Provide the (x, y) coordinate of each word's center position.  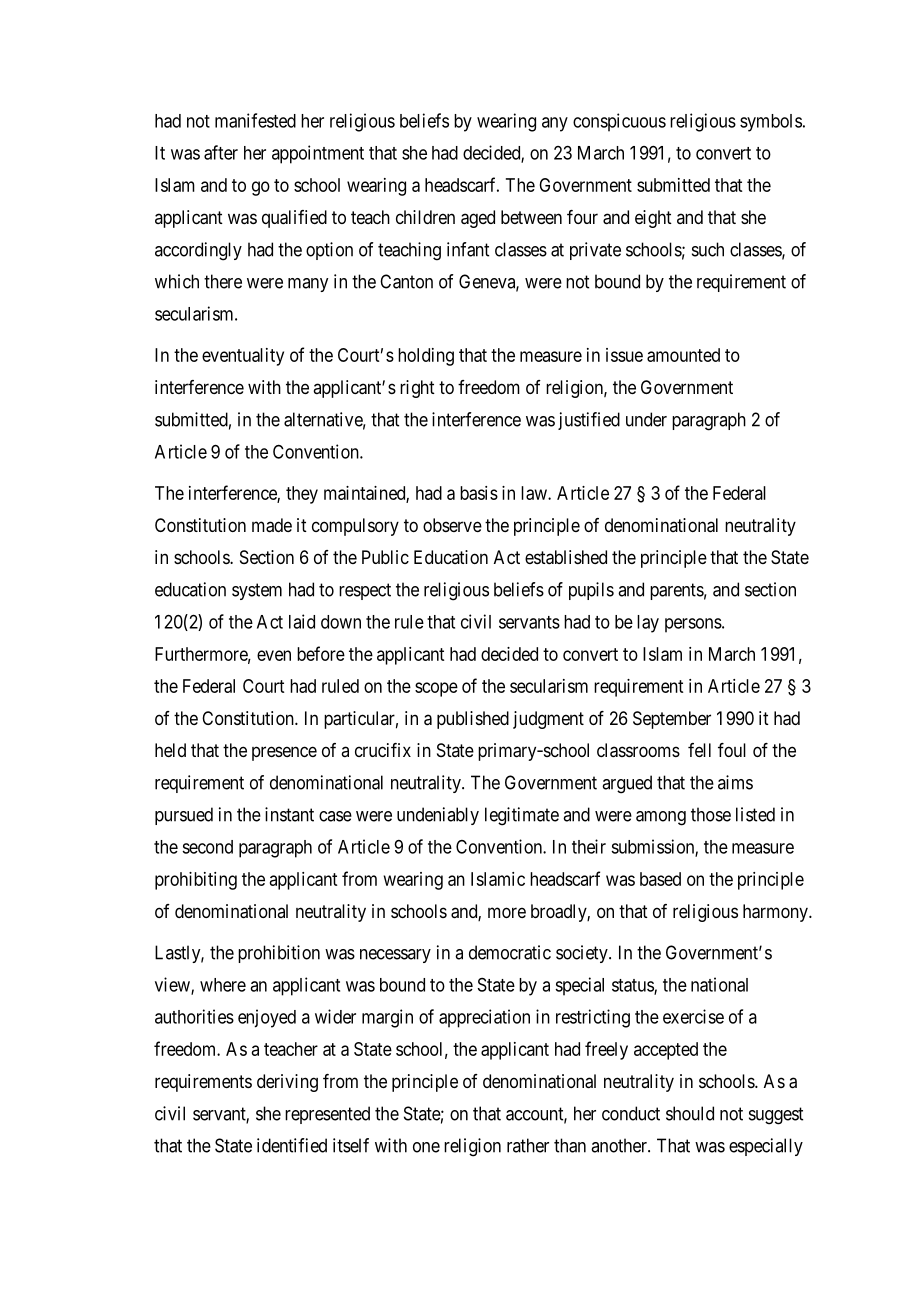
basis (479, 493)
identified (292, 1145)
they (302, 495)
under (646, 419)
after (221, 152)
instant (289, 814)
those (711, 814)
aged (478, 219)
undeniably (438, 816)
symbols (771, 123)
